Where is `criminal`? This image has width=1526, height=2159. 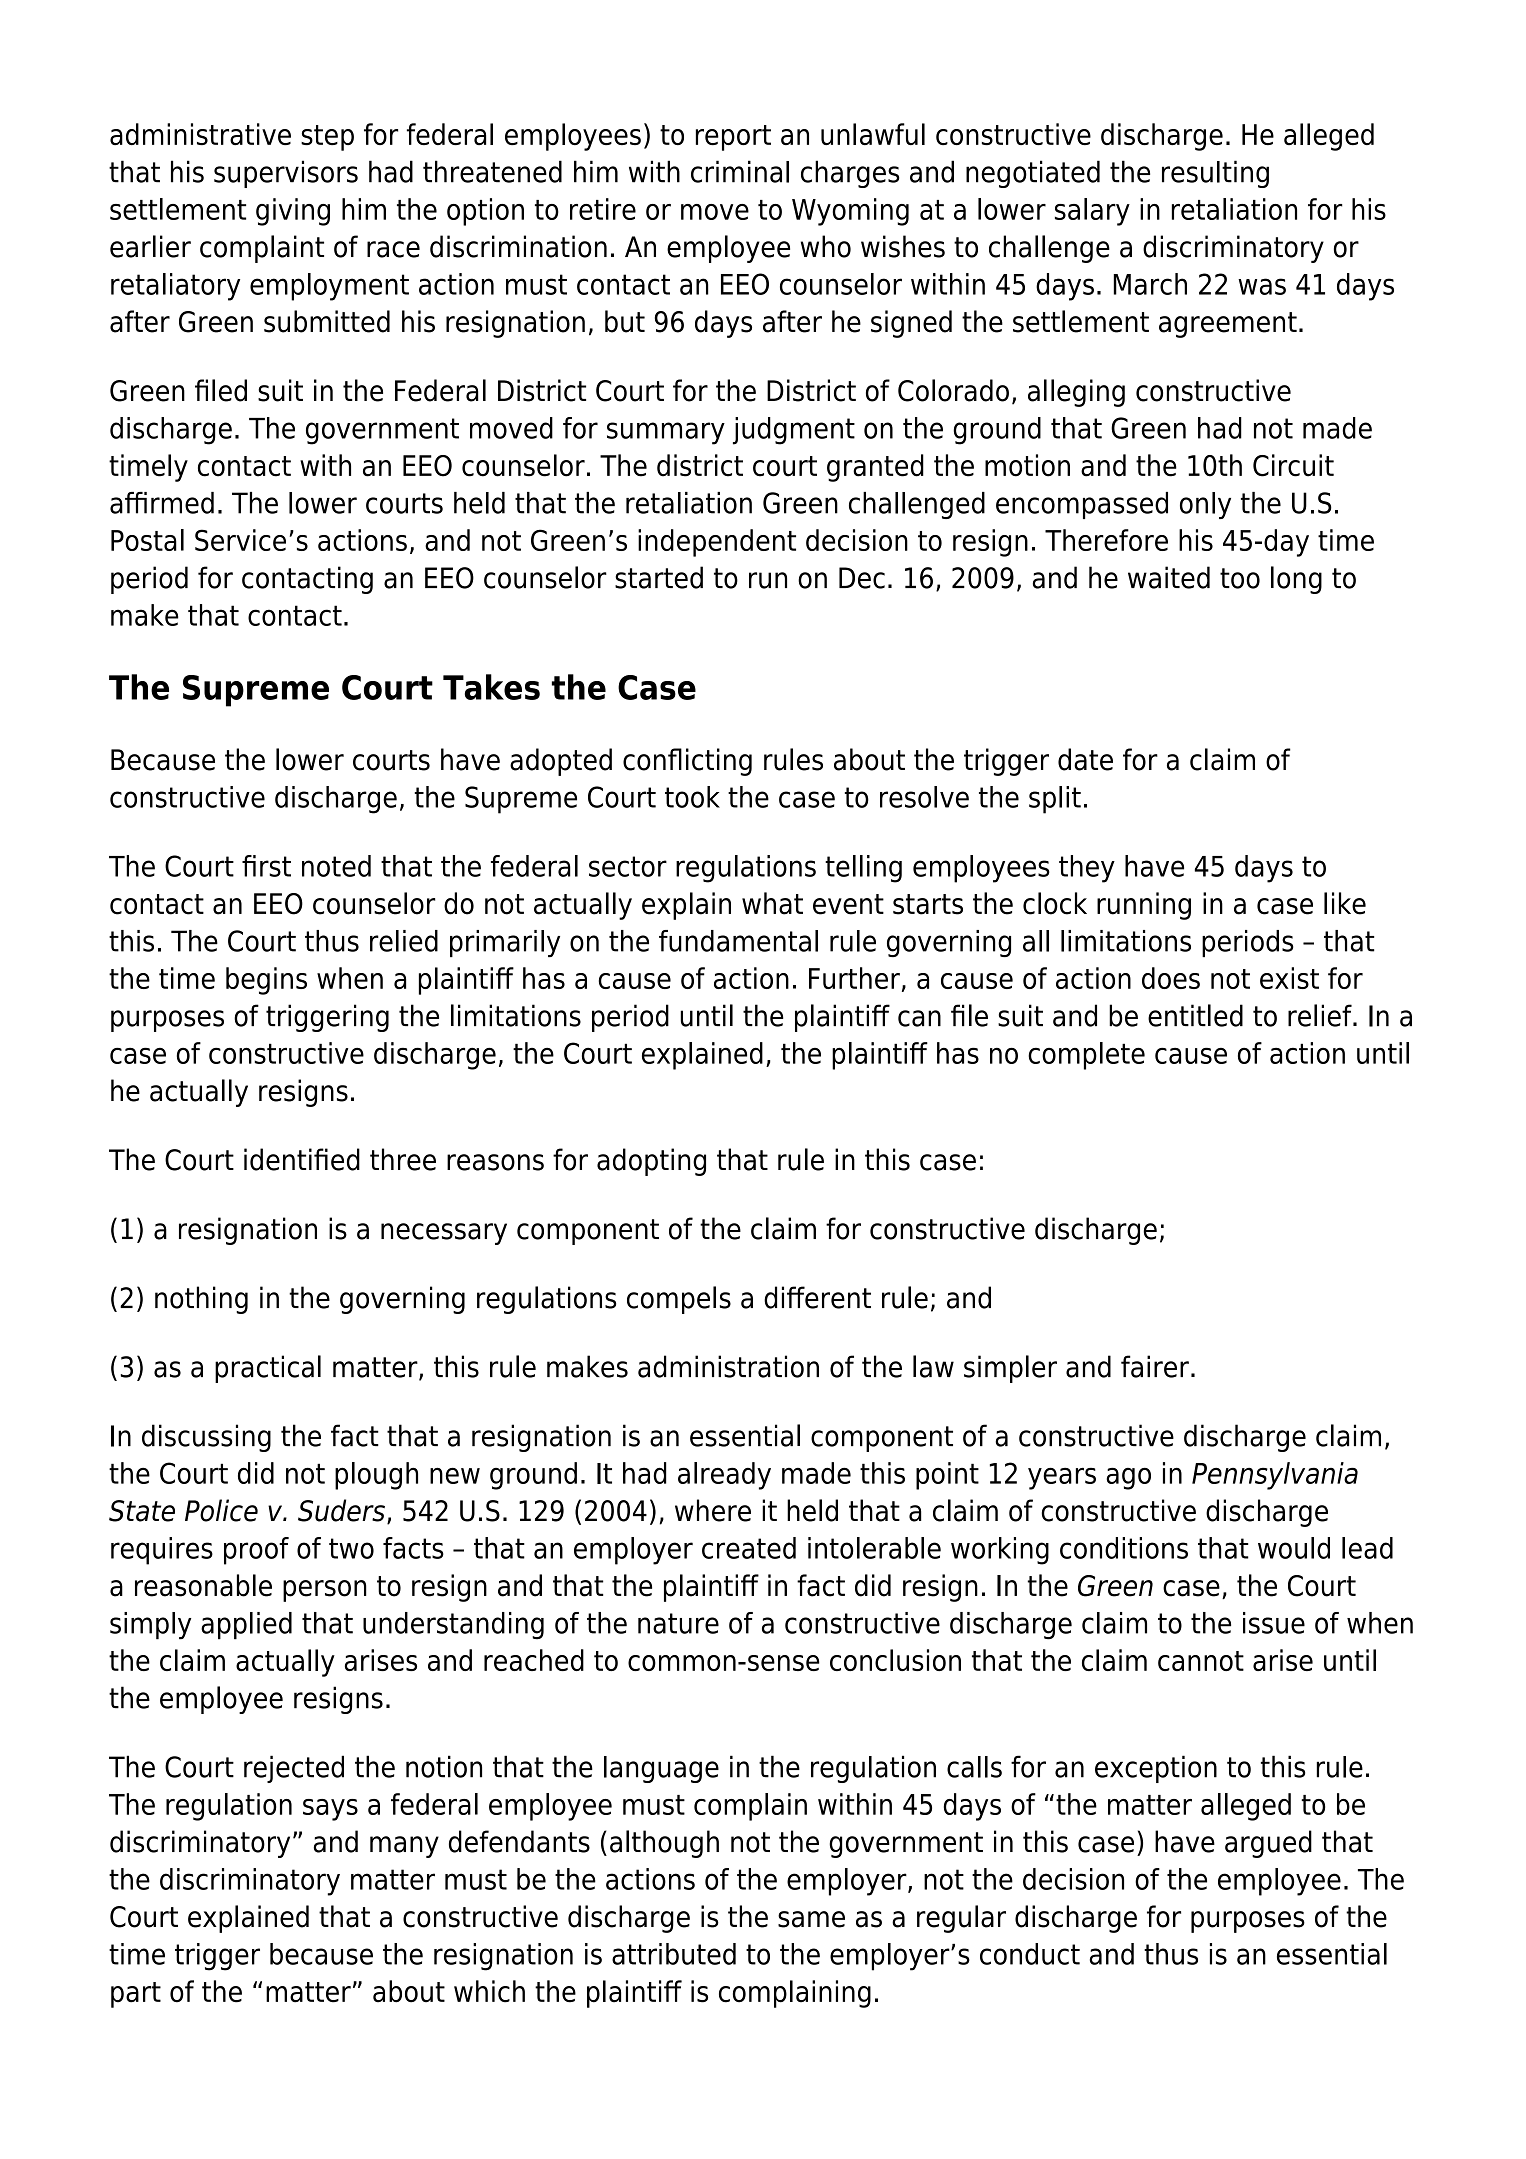
criminal is located at coordinates (740, 171).
